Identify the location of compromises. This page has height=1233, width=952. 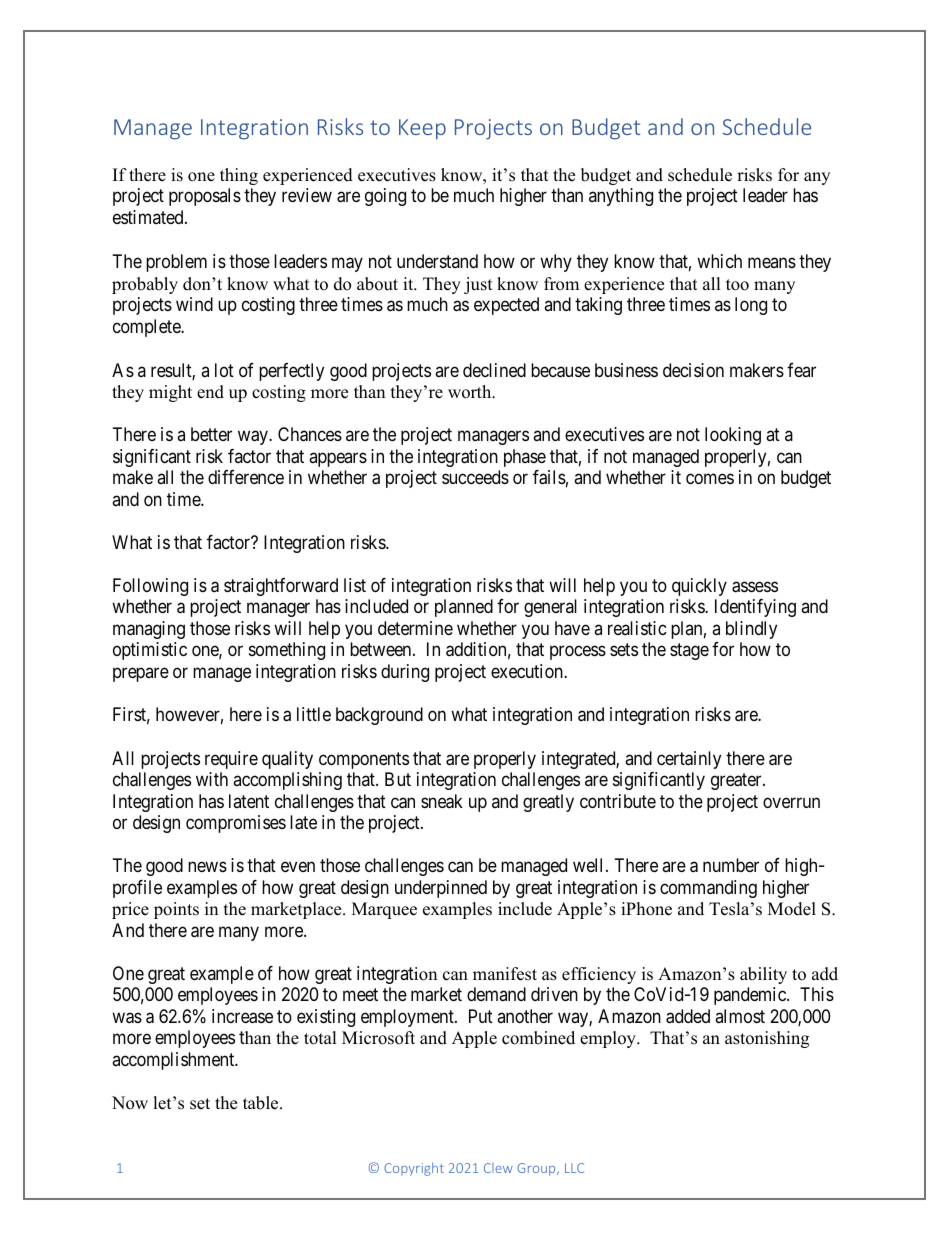
(236, 824).
